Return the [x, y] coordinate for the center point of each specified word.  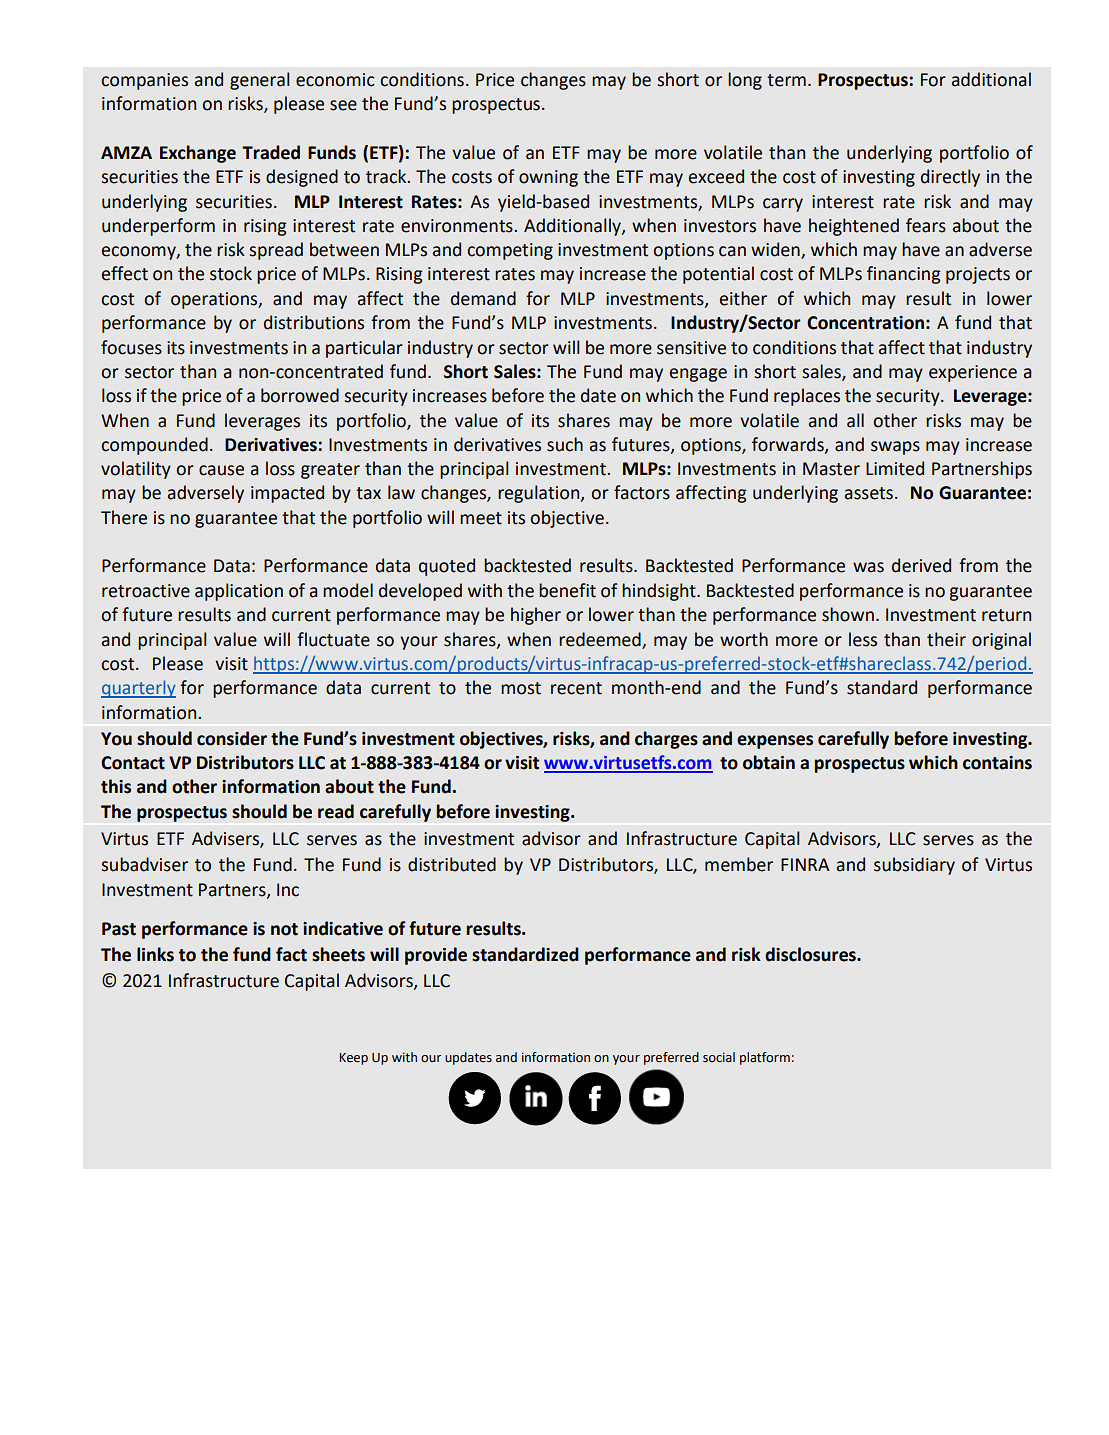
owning [548, 178]
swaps [895, 448]
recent [576, 688]
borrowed [300, 395]
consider [232, 738]
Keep [353, 1059]
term [786, 80]
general [260, 81]
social [719, 1057]
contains [997, 763]
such [565, 444]
